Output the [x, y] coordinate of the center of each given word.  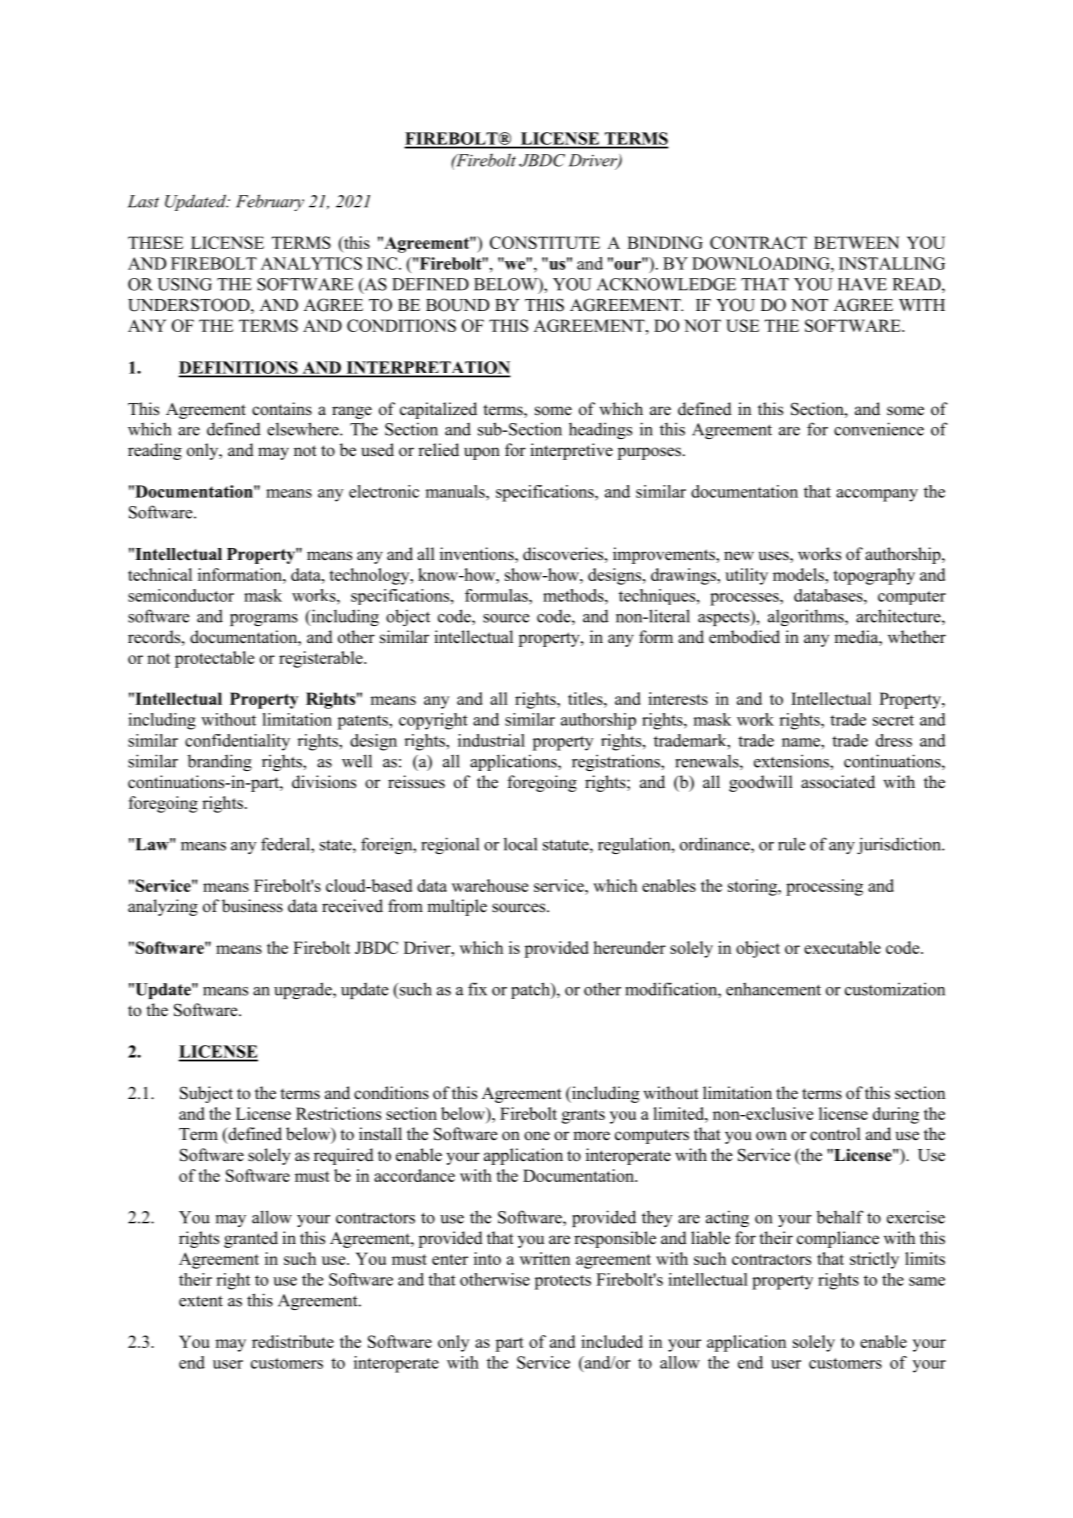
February [270, 202]
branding [219, 762]
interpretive [571, 451]
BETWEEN [856, 242]
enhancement [773, 989]
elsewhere [304, 429]
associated [838, 782]
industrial [491, 740]
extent [201, 1301]
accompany [877, 495]
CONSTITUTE [545, 242]
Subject [206, 1094]
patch [531, 990]
